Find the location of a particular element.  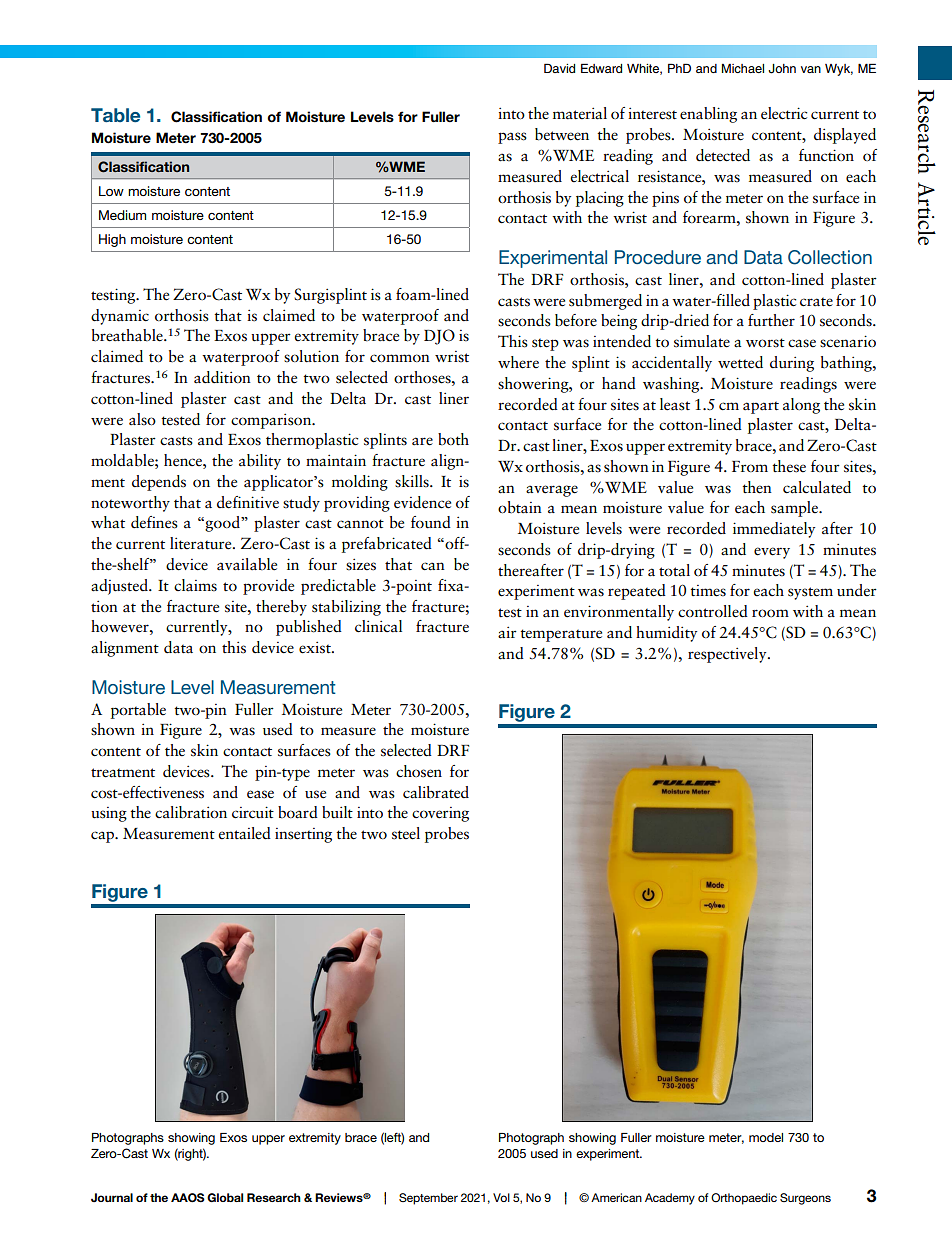

claims is located at coordinates (195, 585).
